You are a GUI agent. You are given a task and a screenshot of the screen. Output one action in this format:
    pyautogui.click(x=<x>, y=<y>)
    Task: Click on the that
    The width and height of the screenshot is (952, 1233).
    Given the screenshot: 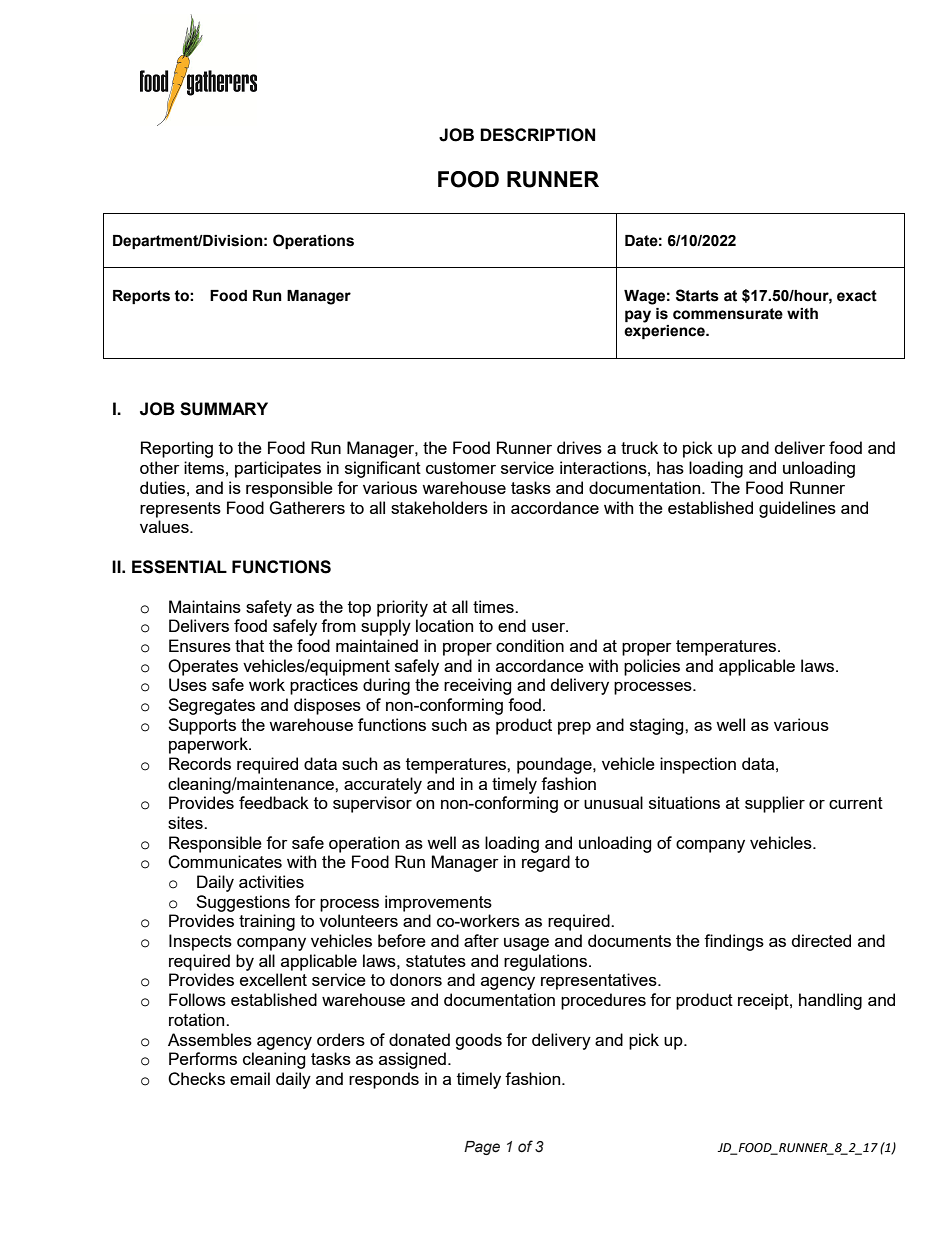 What is the action you would take?
    pyautogui.click(x=249, y=645)
